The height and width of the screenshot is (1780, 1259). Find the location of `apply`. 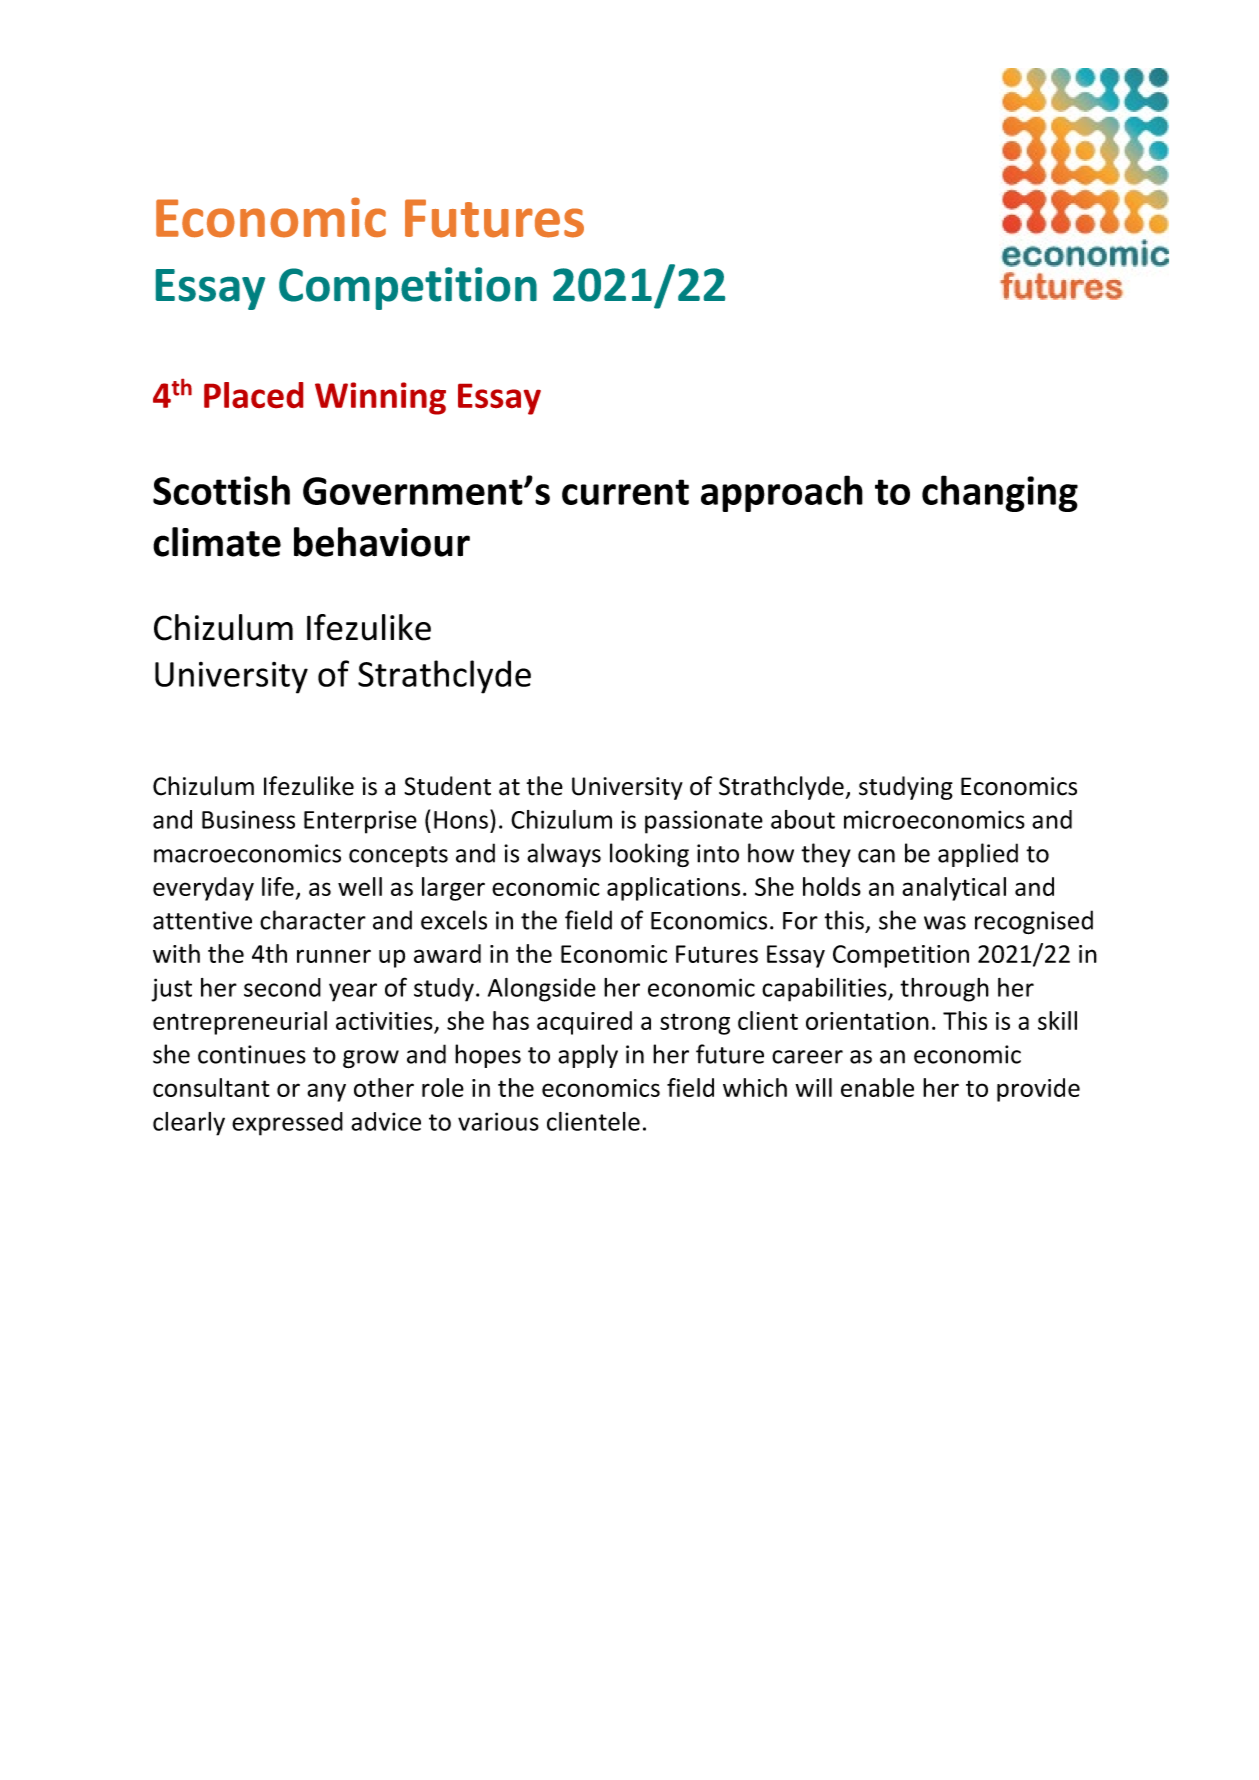

apply is located at coordinates (588, 1056).
